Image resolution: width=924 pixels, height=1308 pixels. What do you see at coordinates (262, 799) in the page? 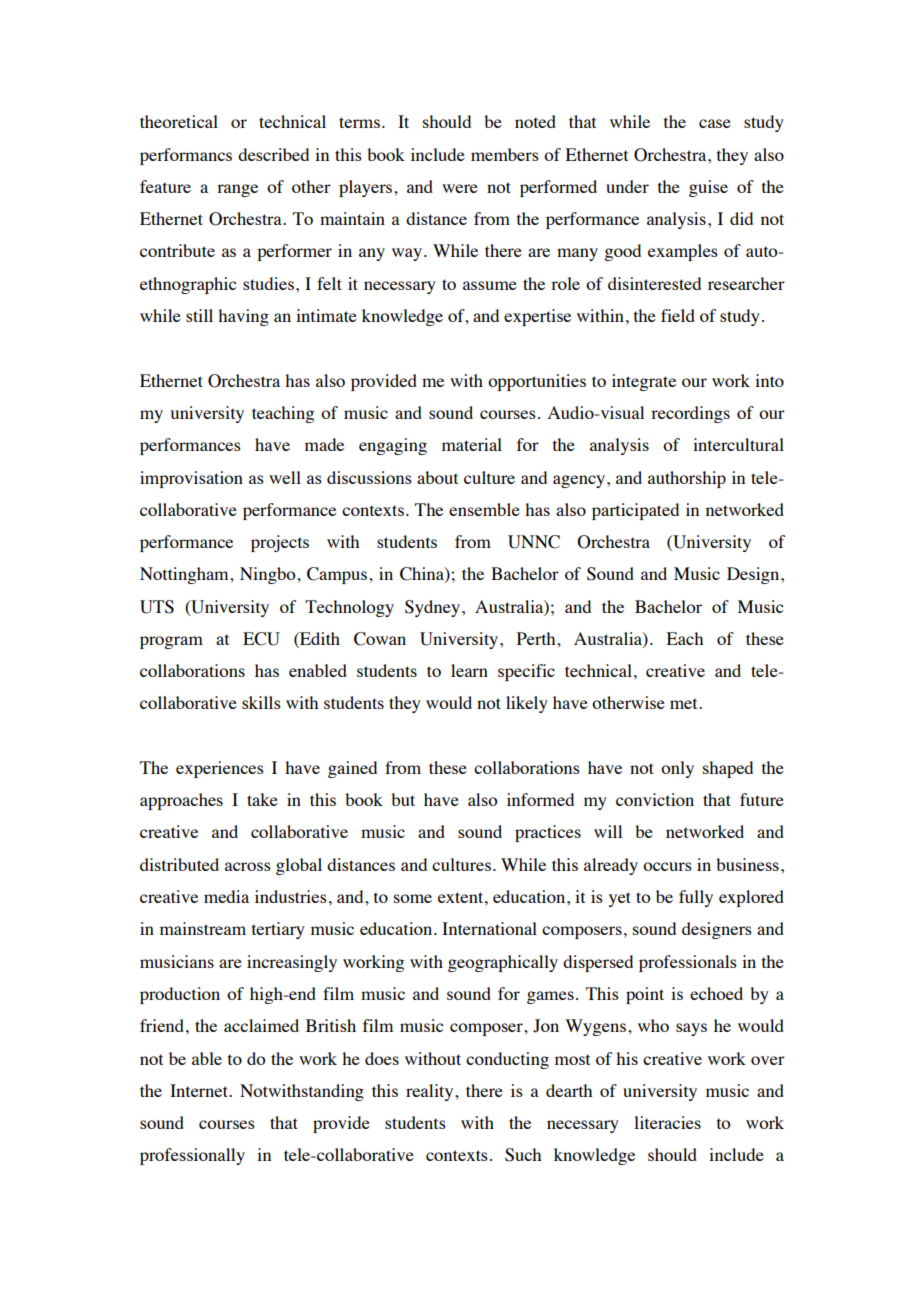
I see `take` at bounding box center [262, 799].
